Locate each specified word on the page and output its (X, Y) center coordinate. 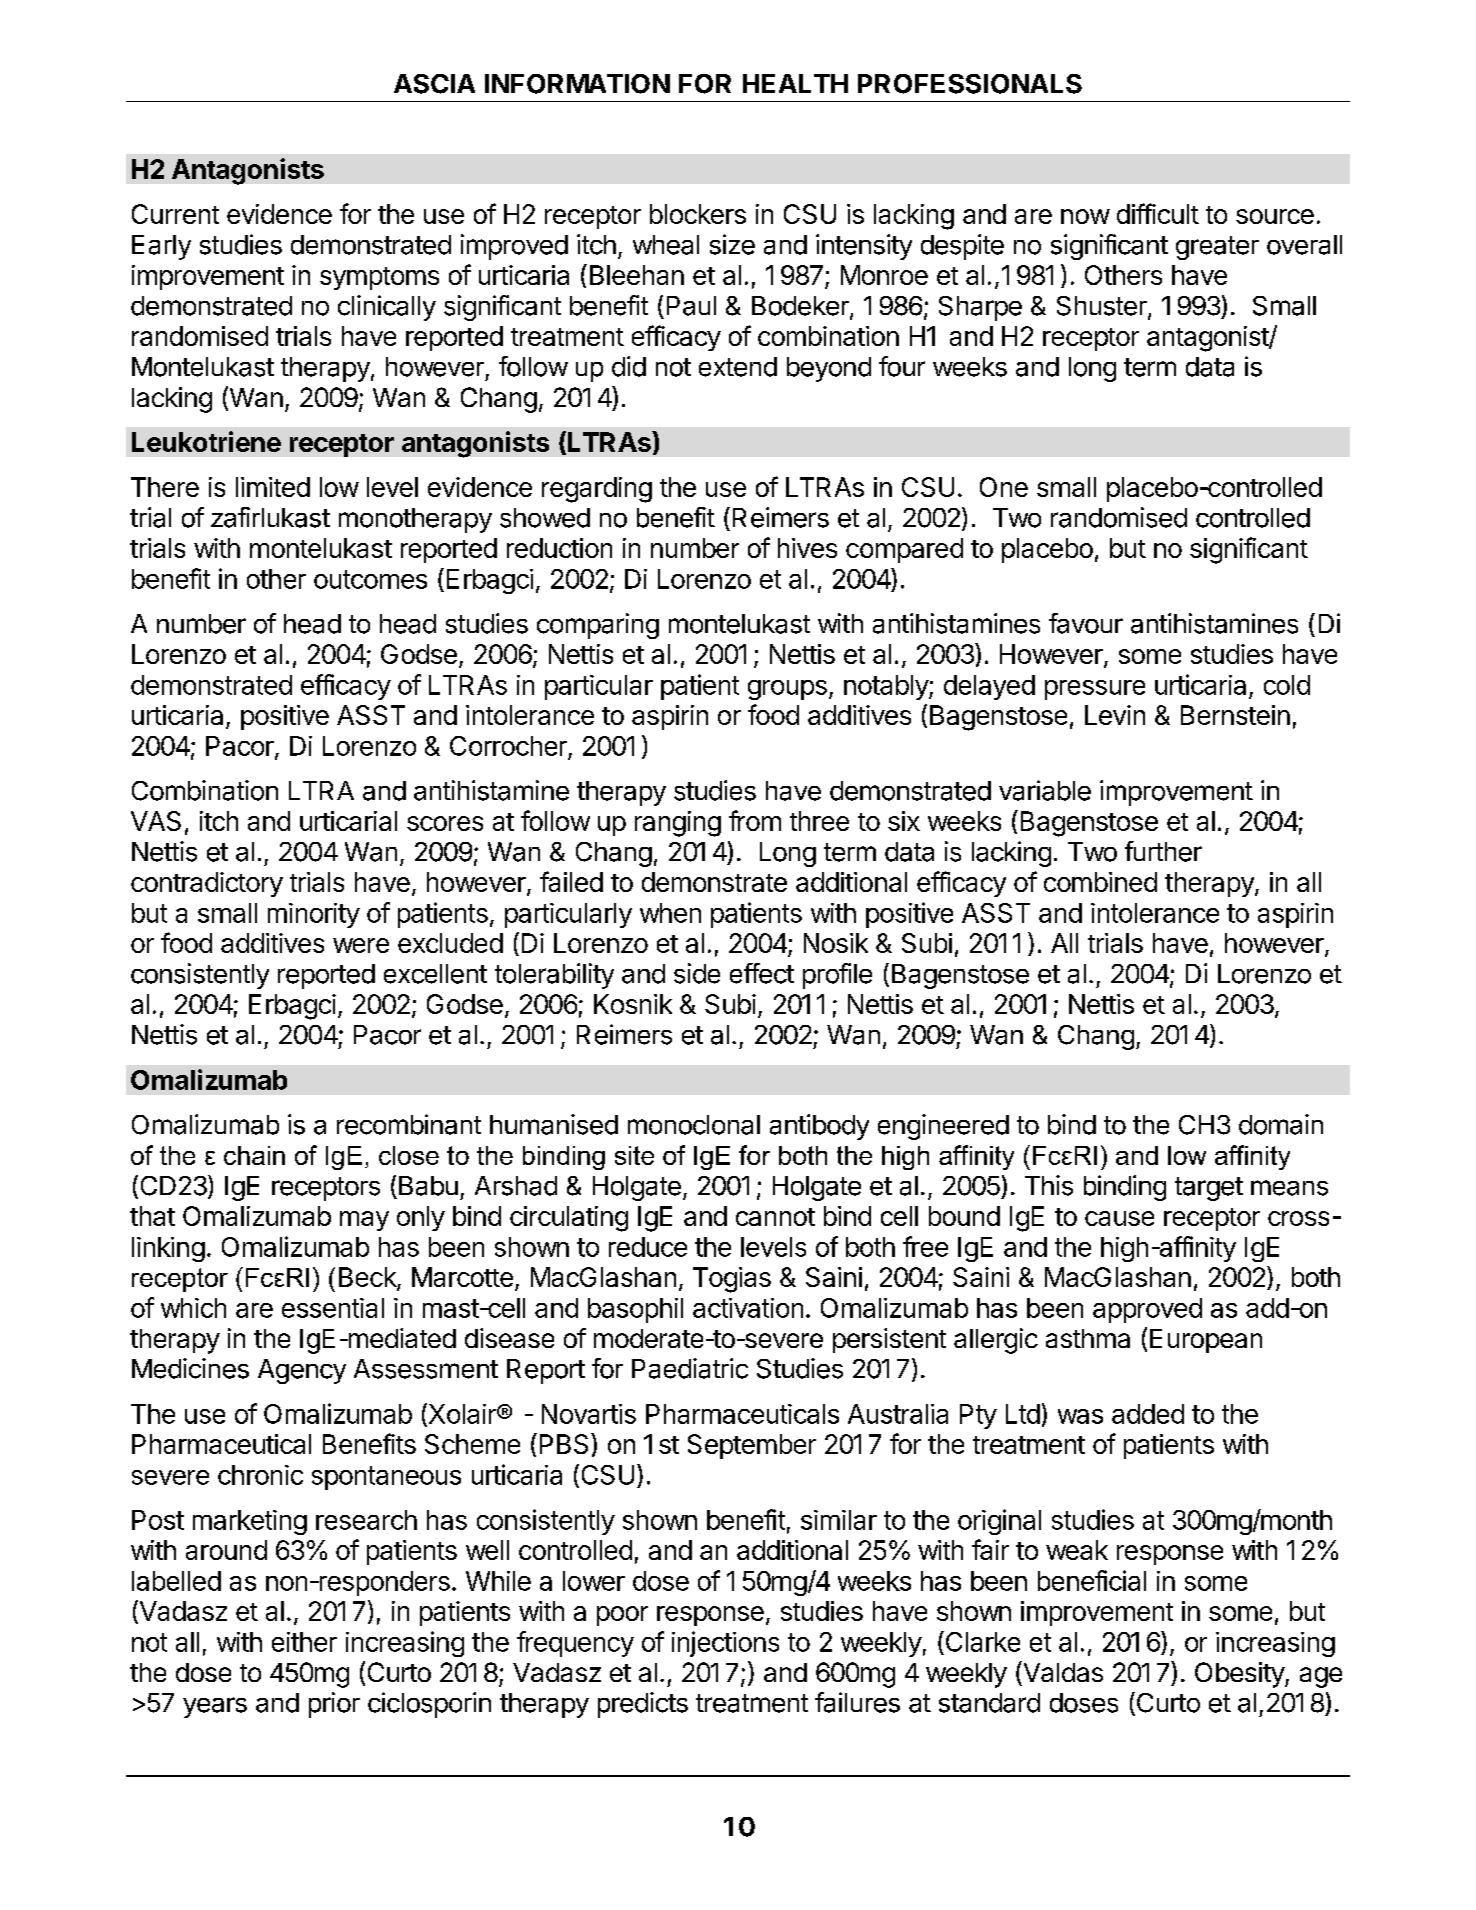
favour (1086, 623)
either (304, 1642)
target (1209, 1189)
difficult (1158, 213)
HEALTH (795, 83)
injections (725, 1644)
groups (787, 690)
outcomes (370, 579)
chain (254, 1155)
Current (175, 214)
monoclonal (694, 1125)
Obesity (1240, 1675)
